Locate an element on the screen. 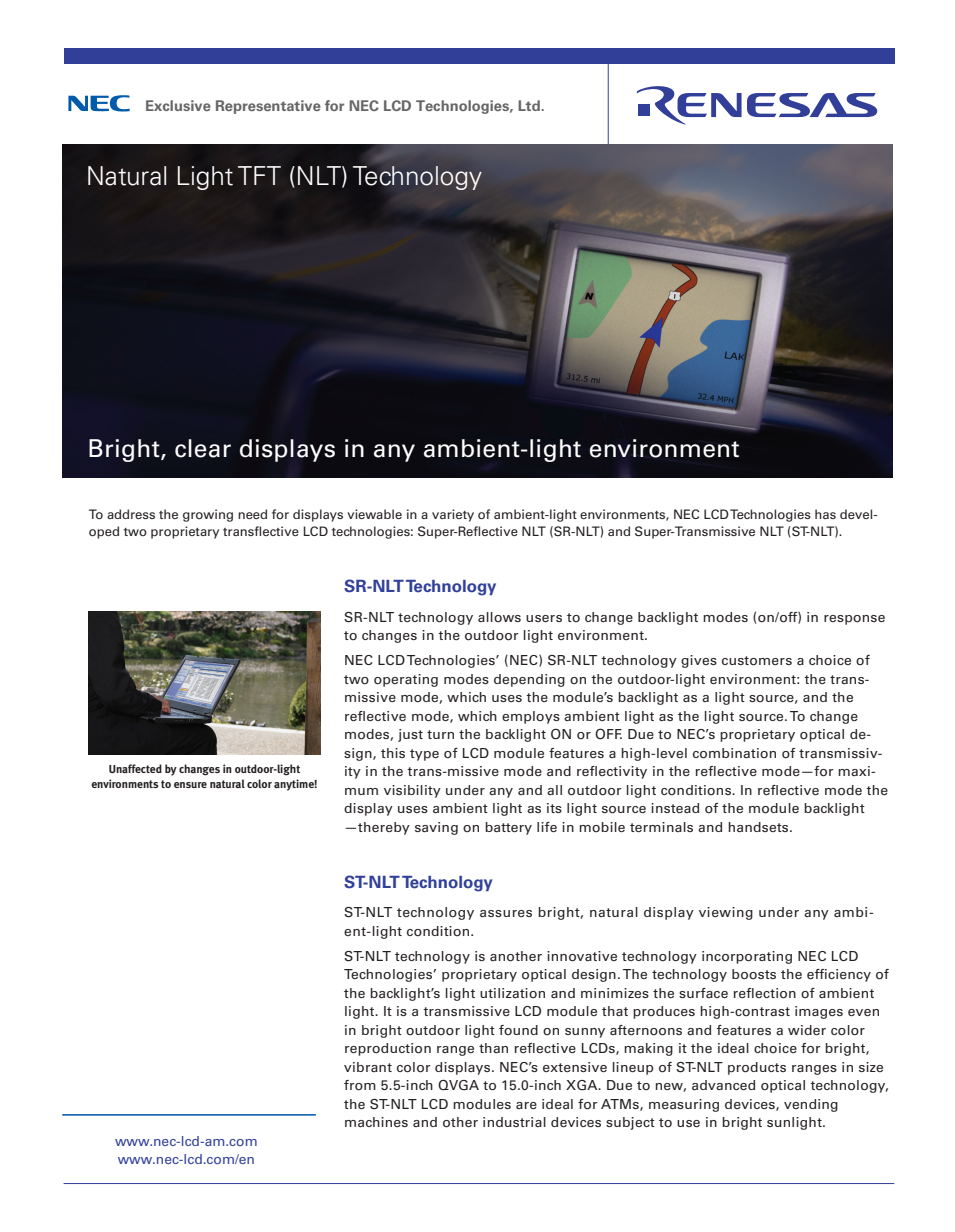 The height and width of the screenshot is (1232, 955). customers is located at coordinates (757, 661).
